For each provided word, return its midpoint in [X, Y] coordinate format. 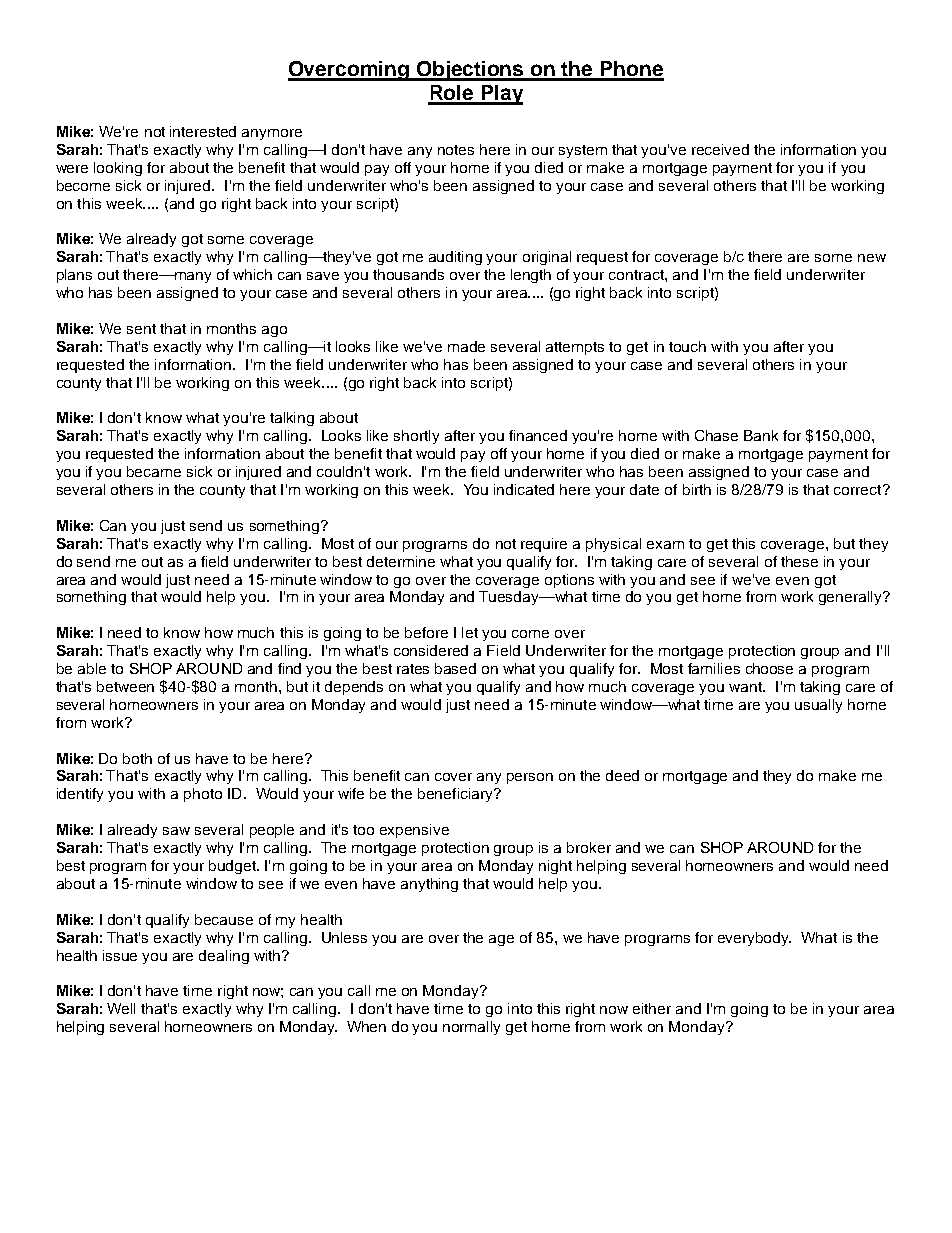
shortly [416, 437]
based [455, 668]
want [746, 687]
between [125, 686]
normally [471, 1028]
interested [203, 131]
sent [141, 329]
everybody [754, 939]
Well [121, 1008]
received [720, 149]
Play [501, 95]
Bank [761, 435]
